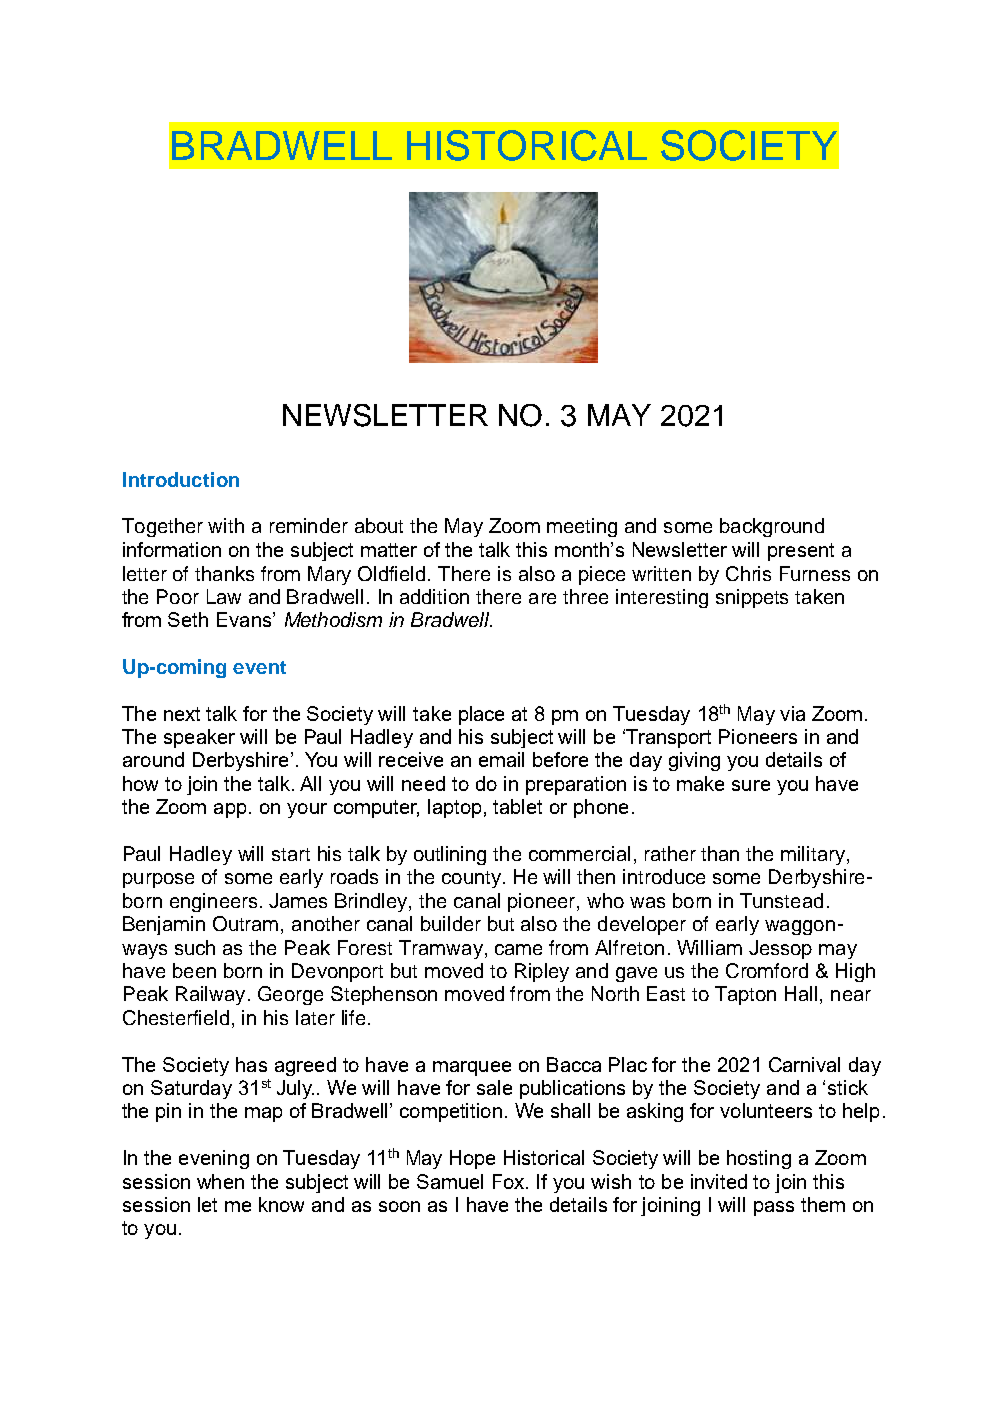 The width and height of the screenshot is (1008, 1425). What do you see at coordinates (220, 1181) in the screenshot?
I see `when` at bounding box center [220, 1181].
